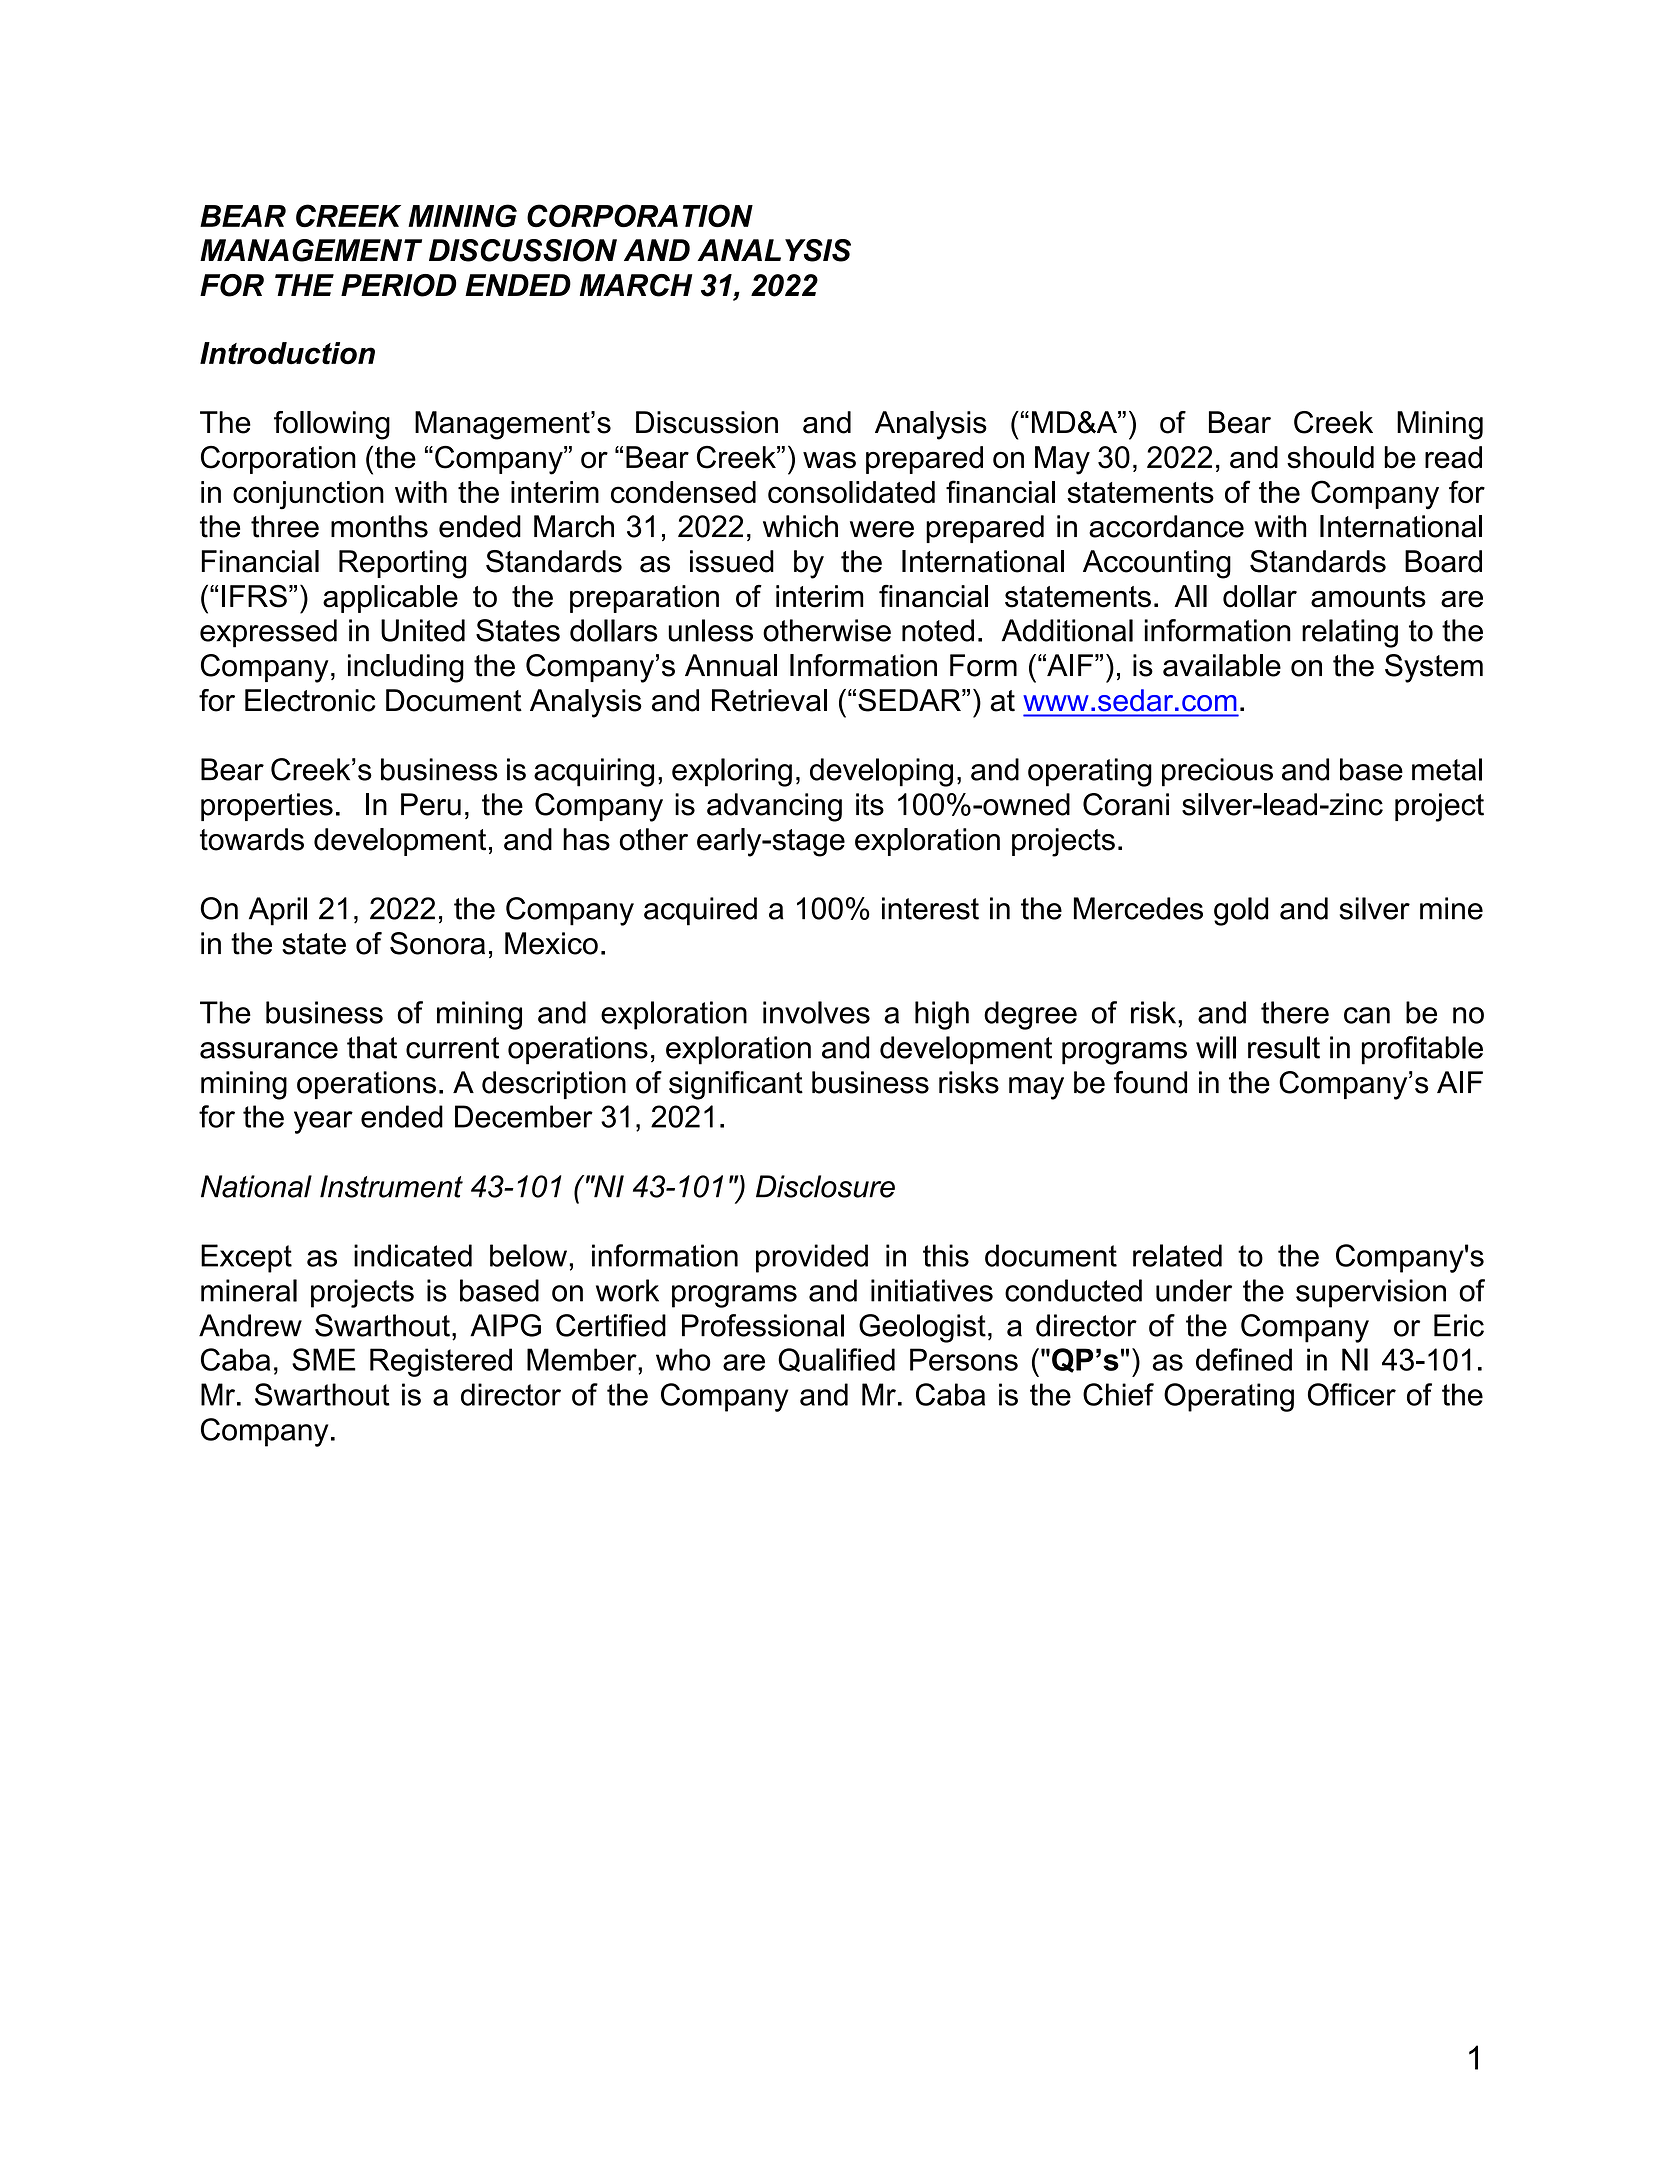 The image size is (1680, 2174). What do you see at coordinates (1241, 911) in the image?
I see `gold` at bounding box center [1241, 911].
